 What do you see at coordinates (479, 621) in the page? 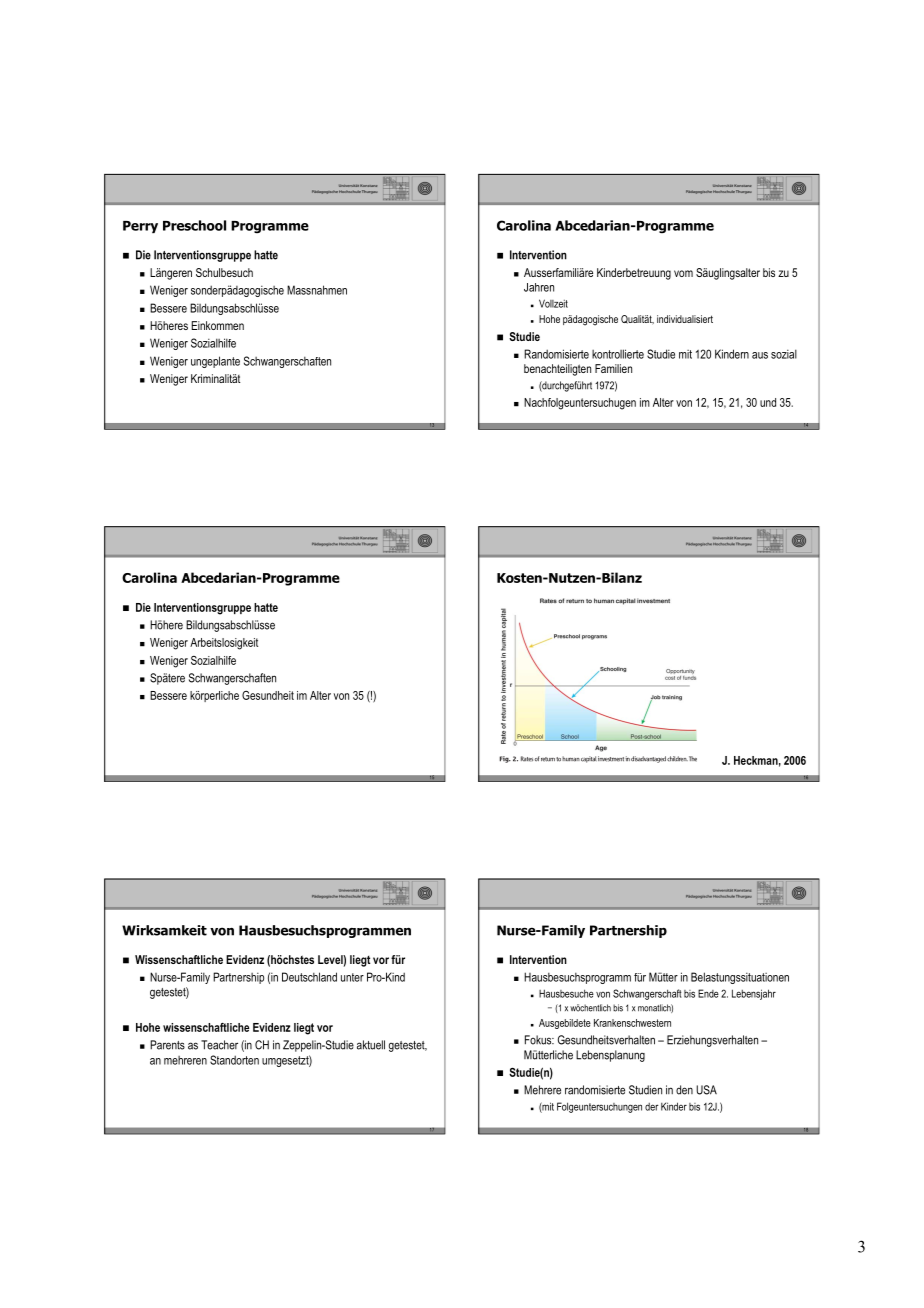
I see `research` at bounding box center [479, 621].
